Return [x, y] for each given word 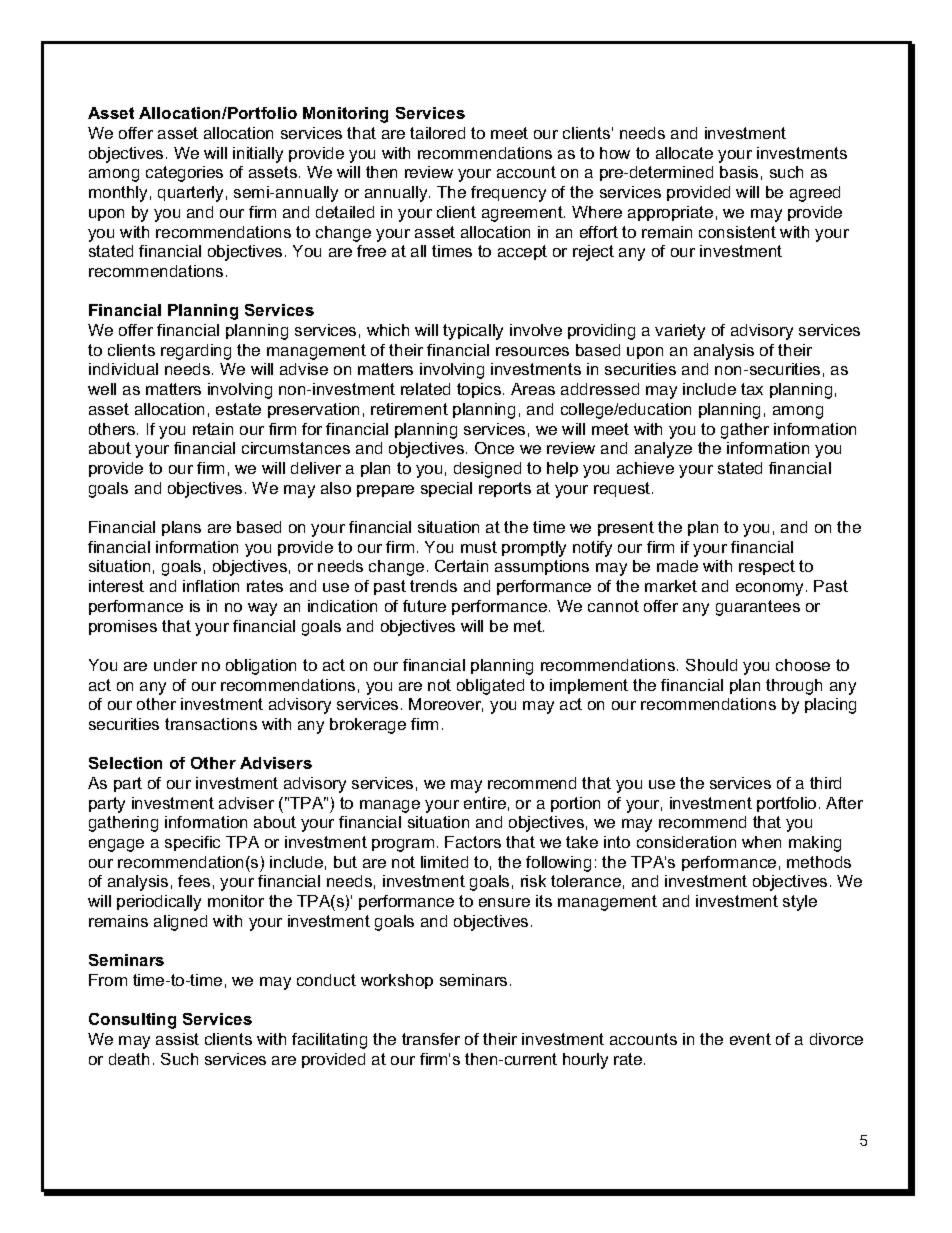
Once [494, 448]
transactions [211, 724]
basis [739, 172]
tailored [437, 133]
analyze [663, 450]
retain [213, 429]
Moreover [446, 705]
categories [184, 174]
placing [830, 706]
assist [177, 1039]
